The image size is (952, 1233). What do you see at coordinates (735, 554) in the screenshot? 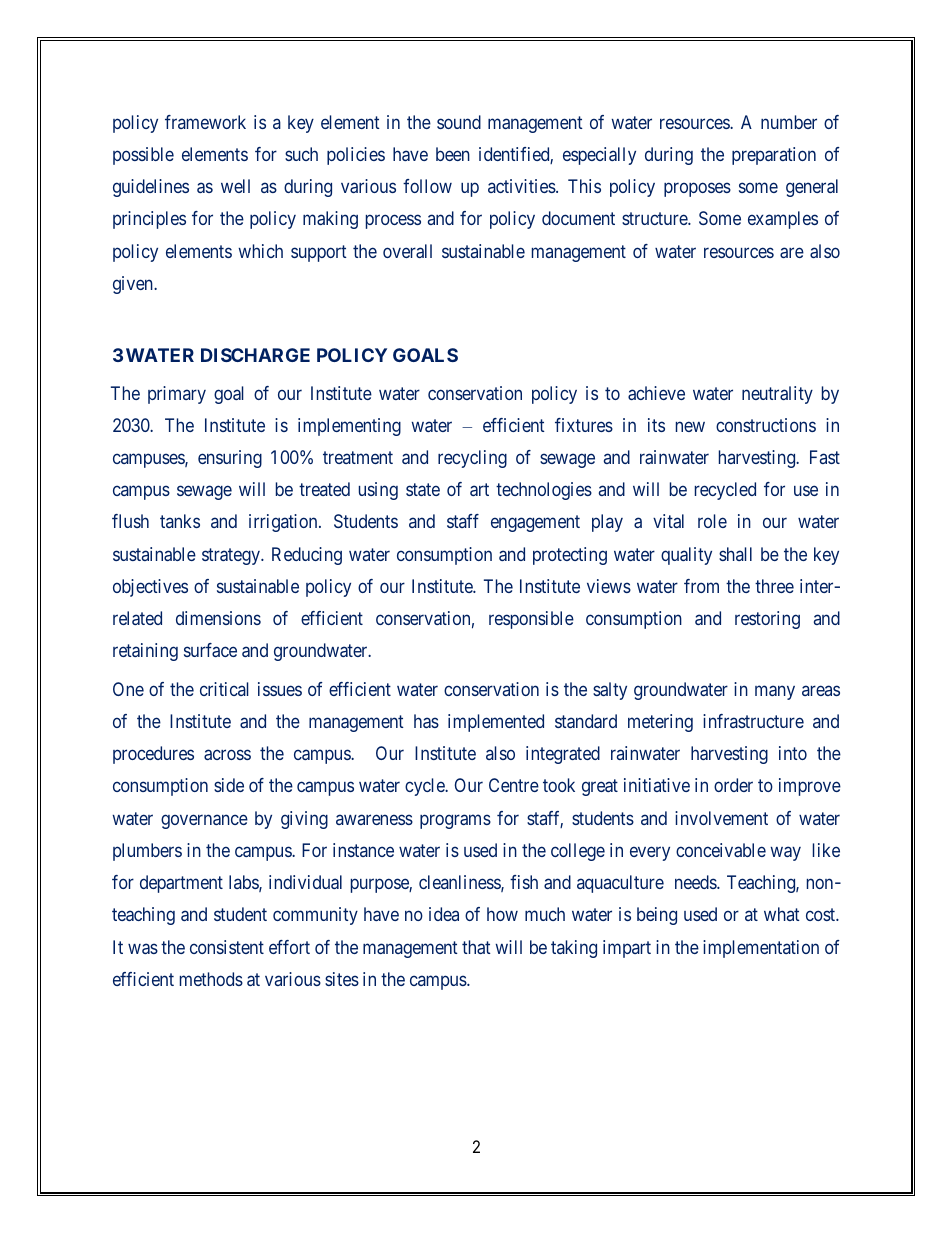
I see `shall` at bounding box center [735, 554].
